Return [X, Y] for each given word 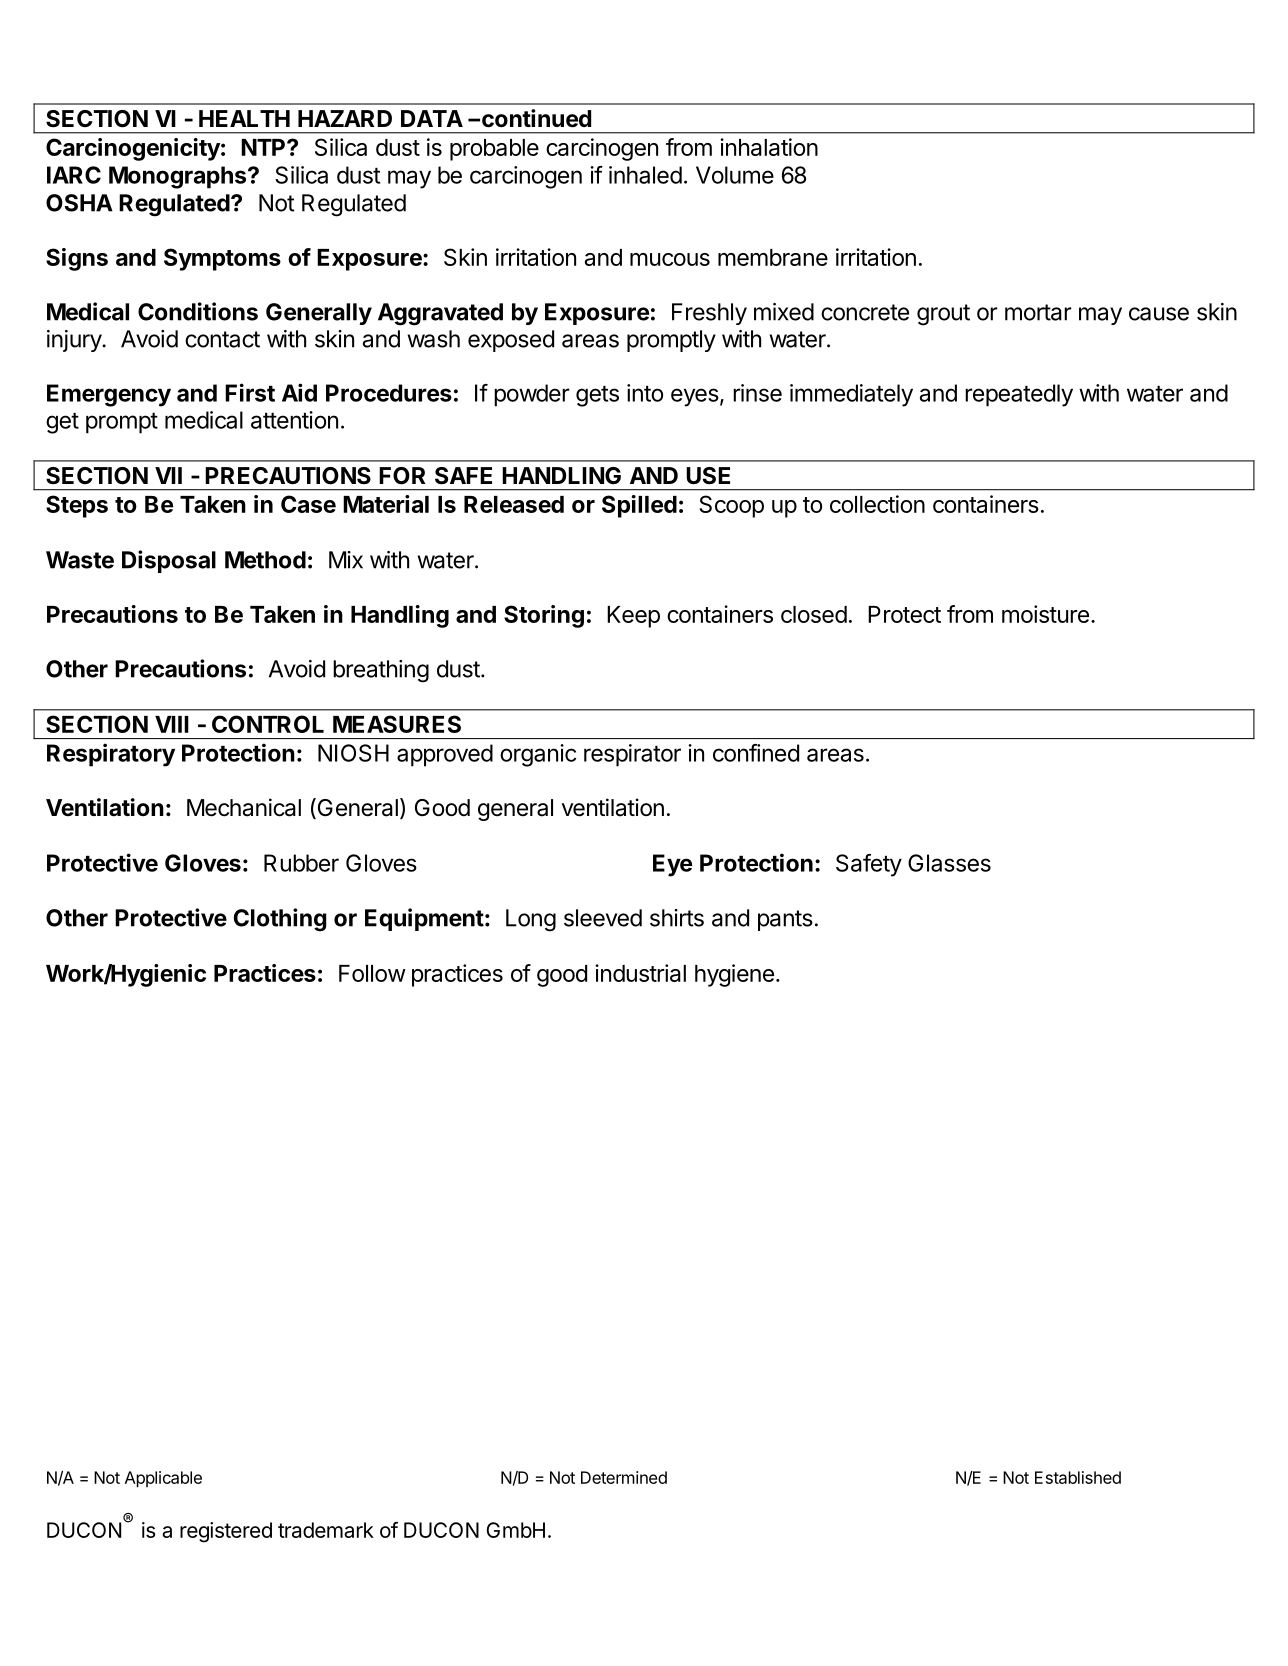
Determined [624, 1477]
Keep [633, 617]
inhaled [645, 175]
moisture [1045, 614]
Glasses [949, 863]
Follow [372, 973]
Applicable [163, 1479]
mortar [1038, 312]
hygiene [734, 975]
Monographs [179, 177]
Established [1078, 1477]
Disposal [169, 561]
